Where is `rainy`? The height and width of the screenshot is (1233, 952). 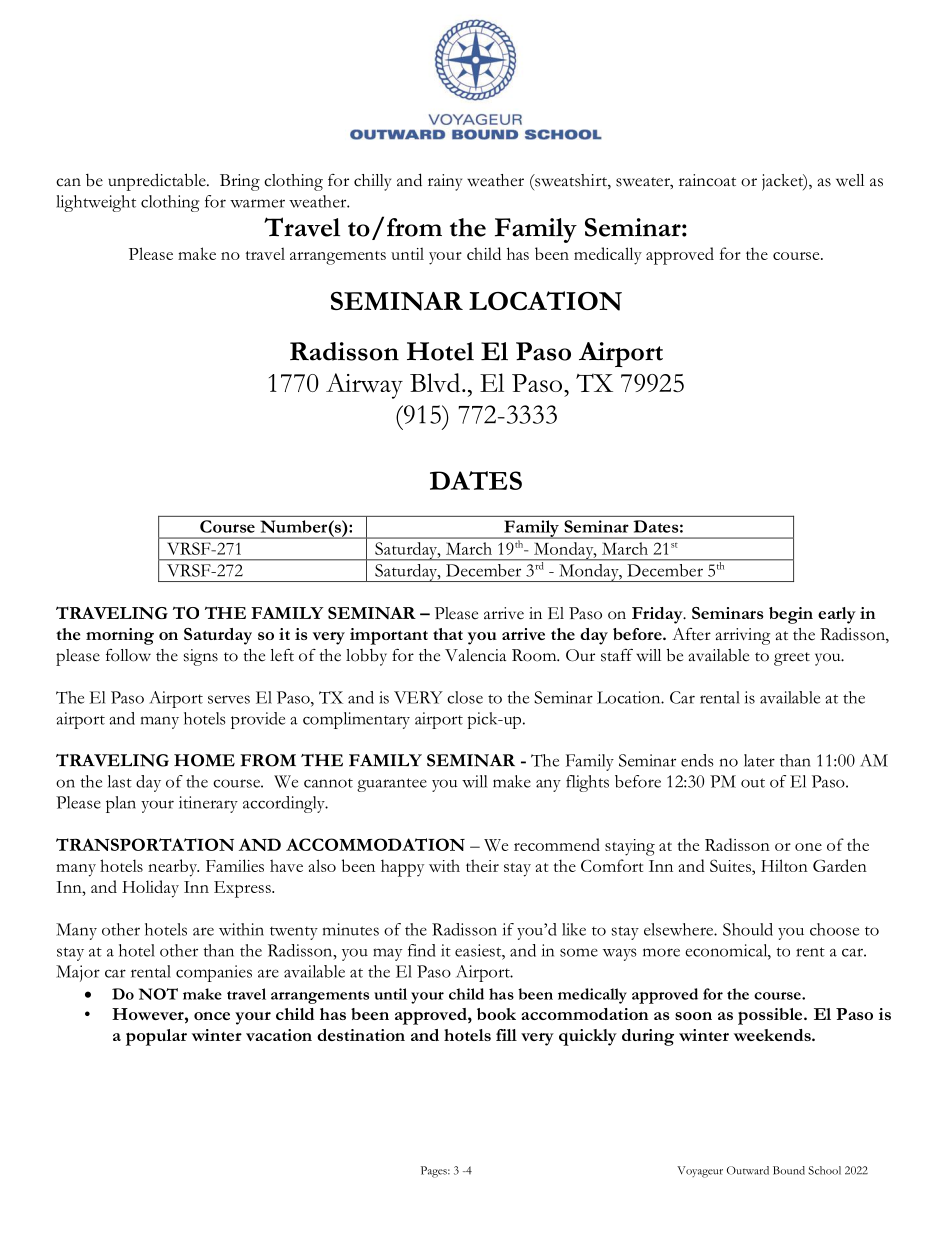
rainy is located at coordinates (445, 182).
